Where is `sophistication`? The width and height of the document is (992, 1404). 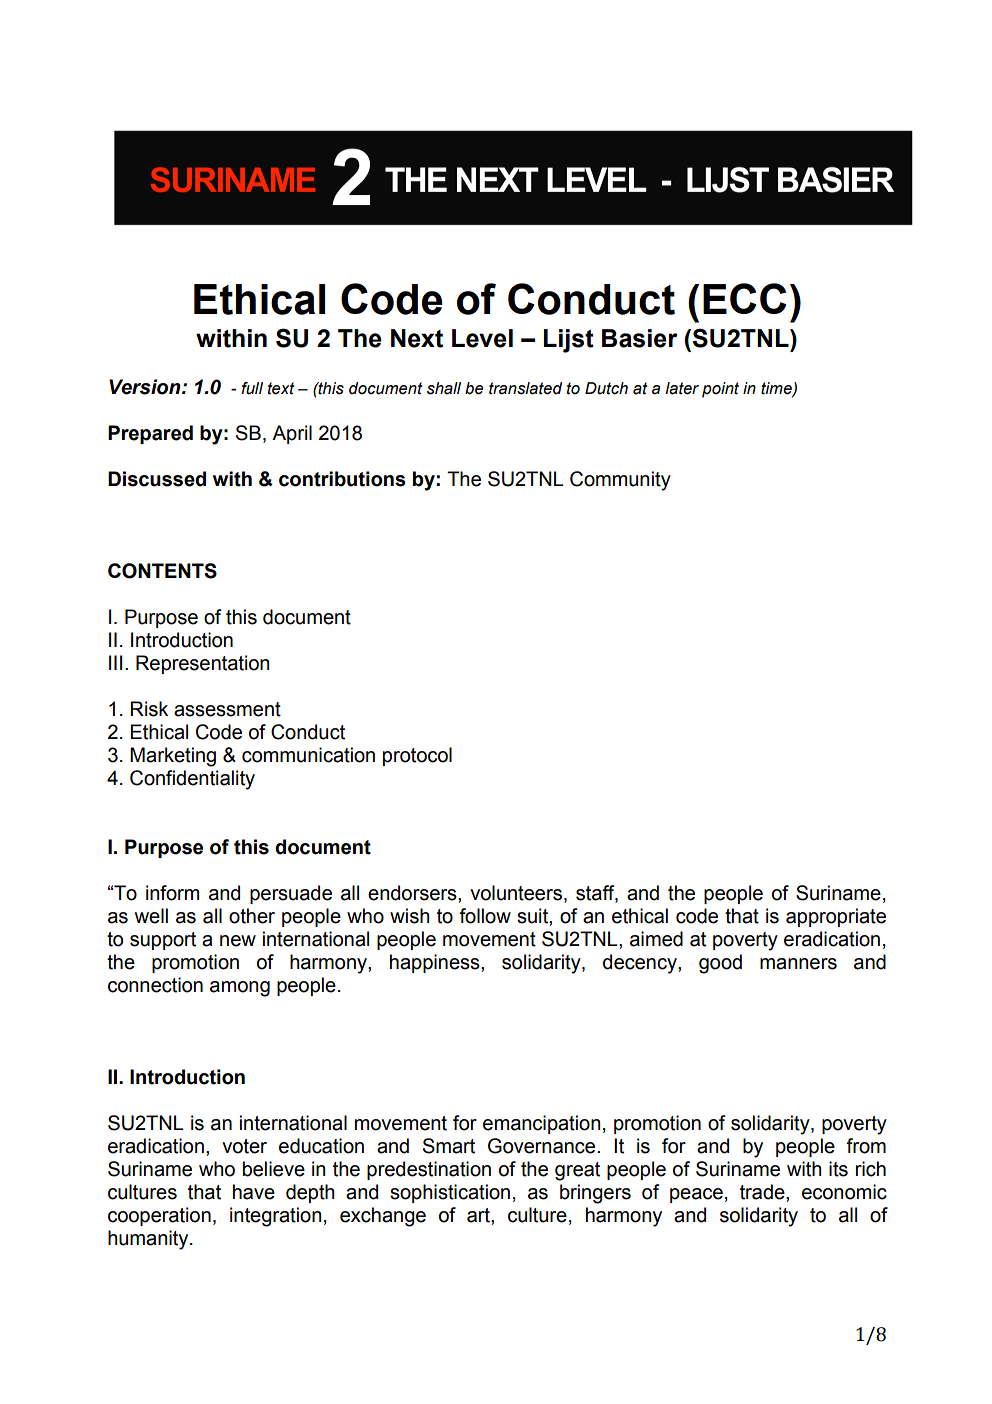
sophistication is located at coordinates (450, 1193).
